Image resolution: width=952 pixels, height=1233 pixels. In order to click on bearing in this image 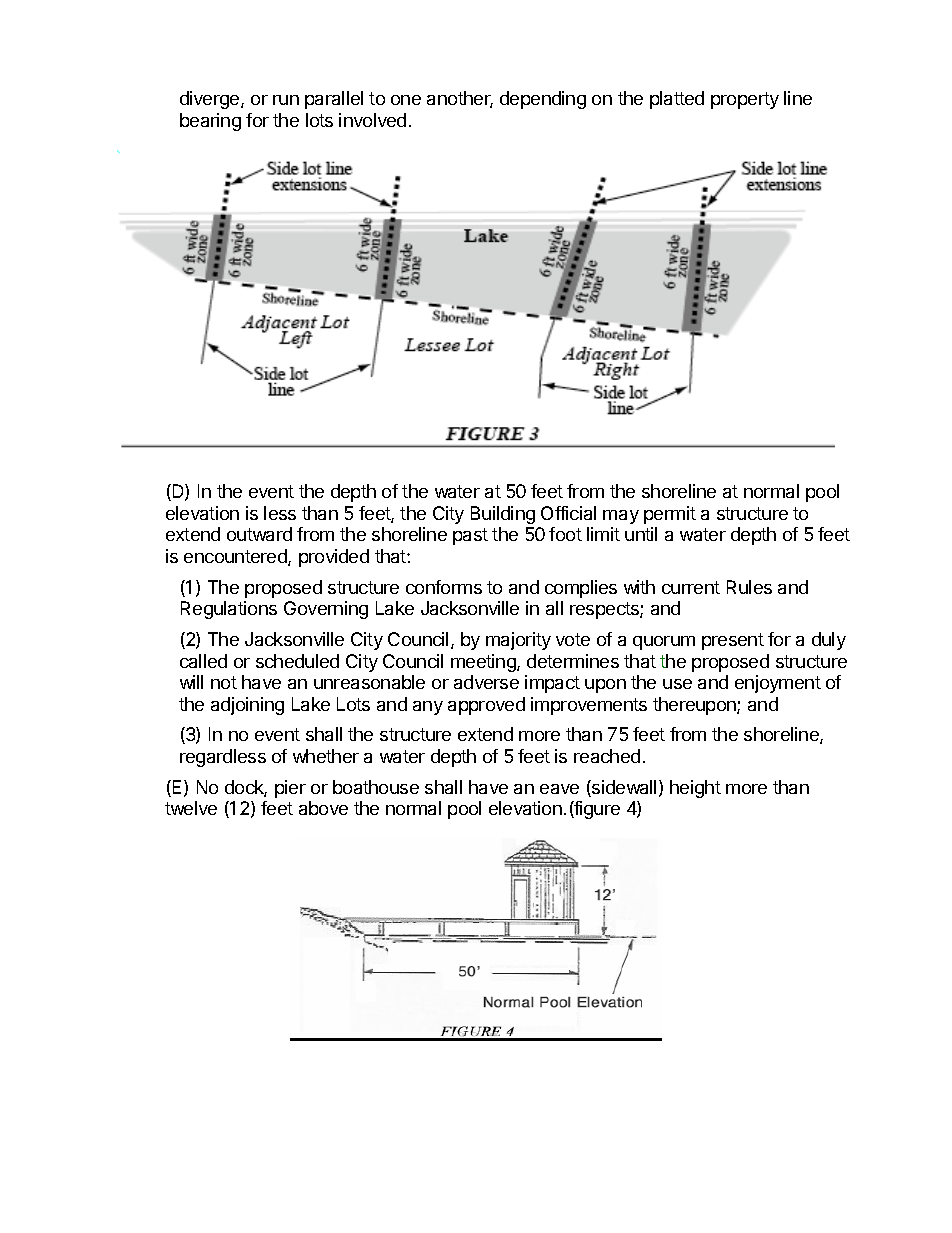, I will do `click(210, 122)`.
